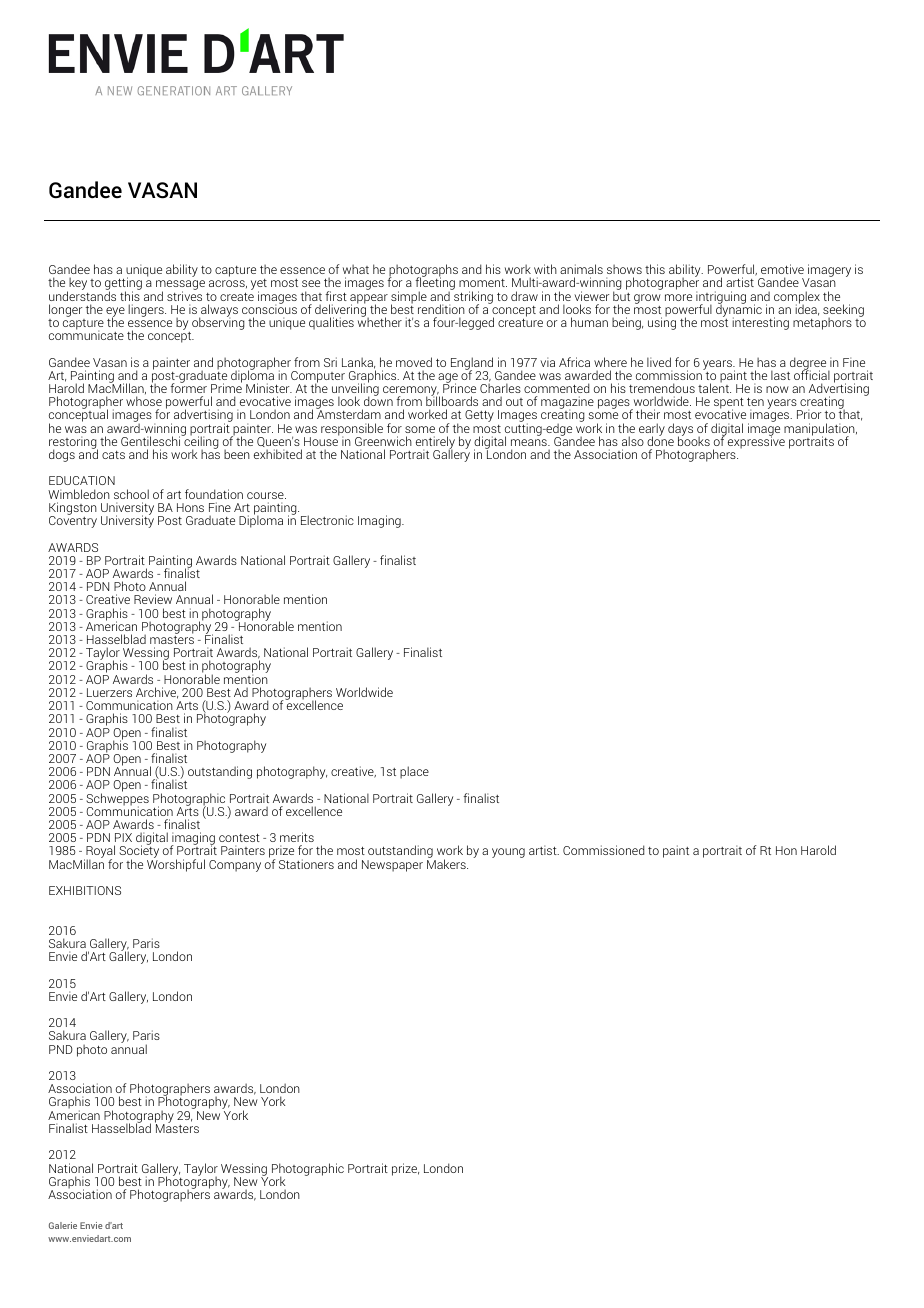 The image size is (924, 1308). I want to click on Galerie, so click(63, 1225).
